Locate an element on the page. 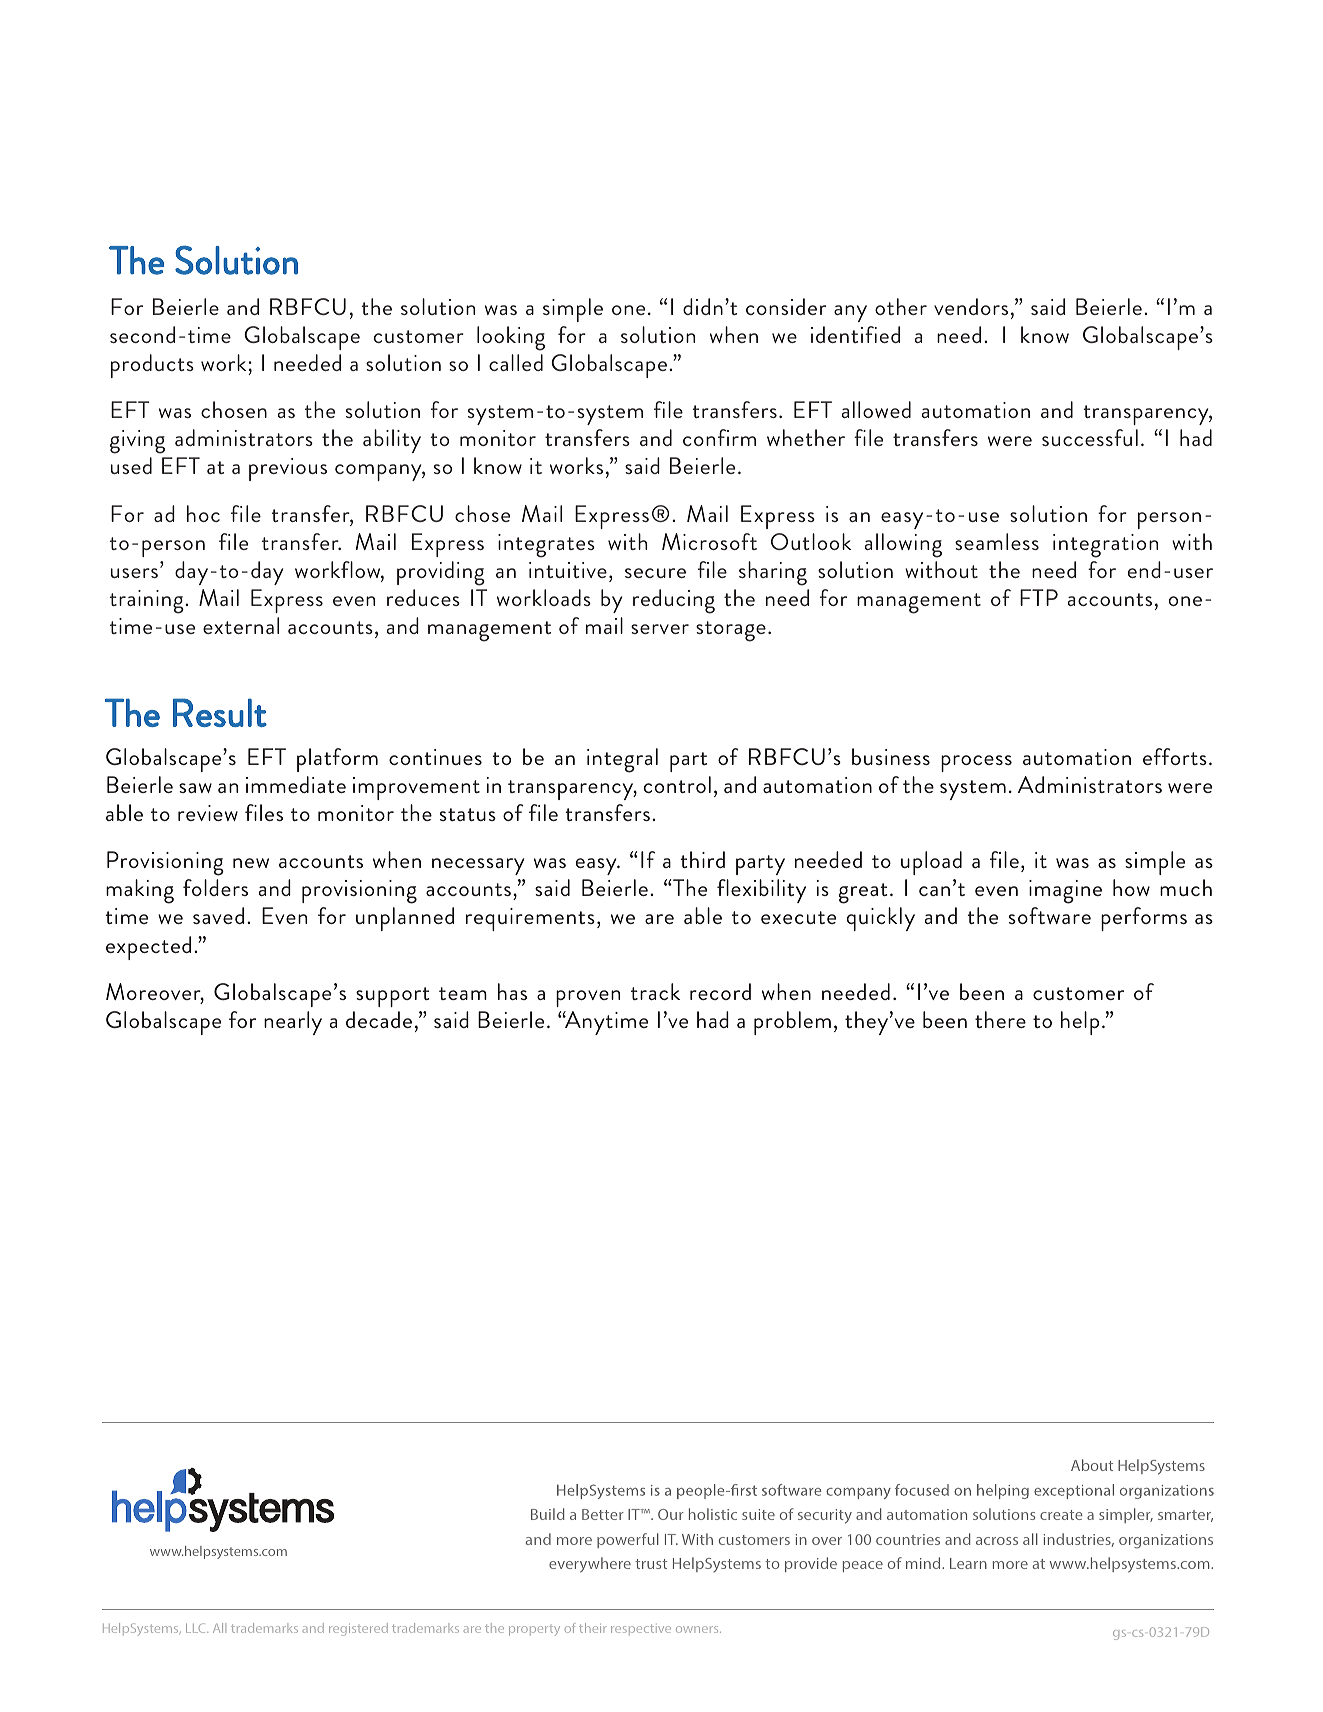 This image has width=1323, height=1712. LLC is located at coordinates (197, 1628).
